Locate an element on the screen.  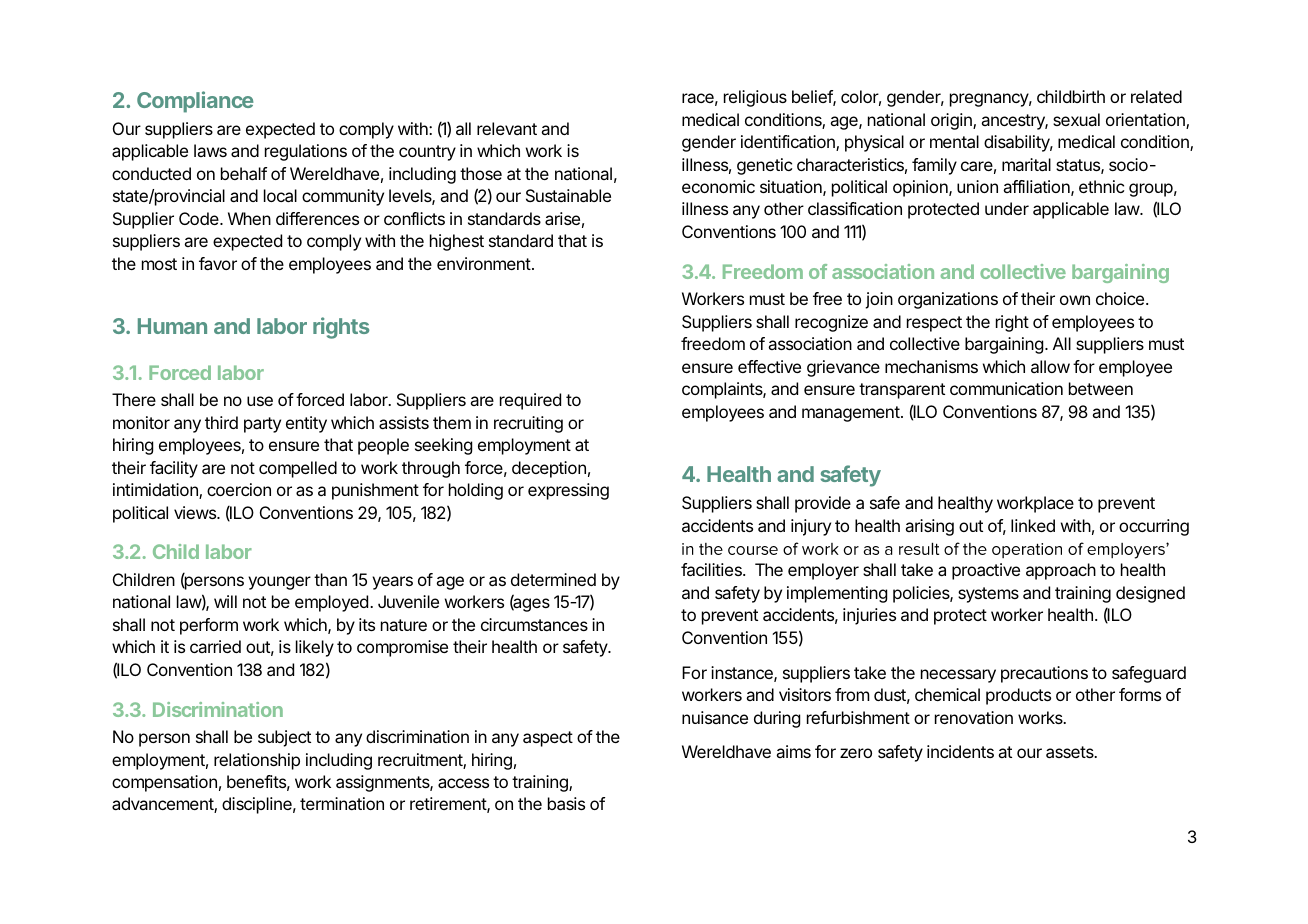
relevant is located at coordinates (507, 128).
